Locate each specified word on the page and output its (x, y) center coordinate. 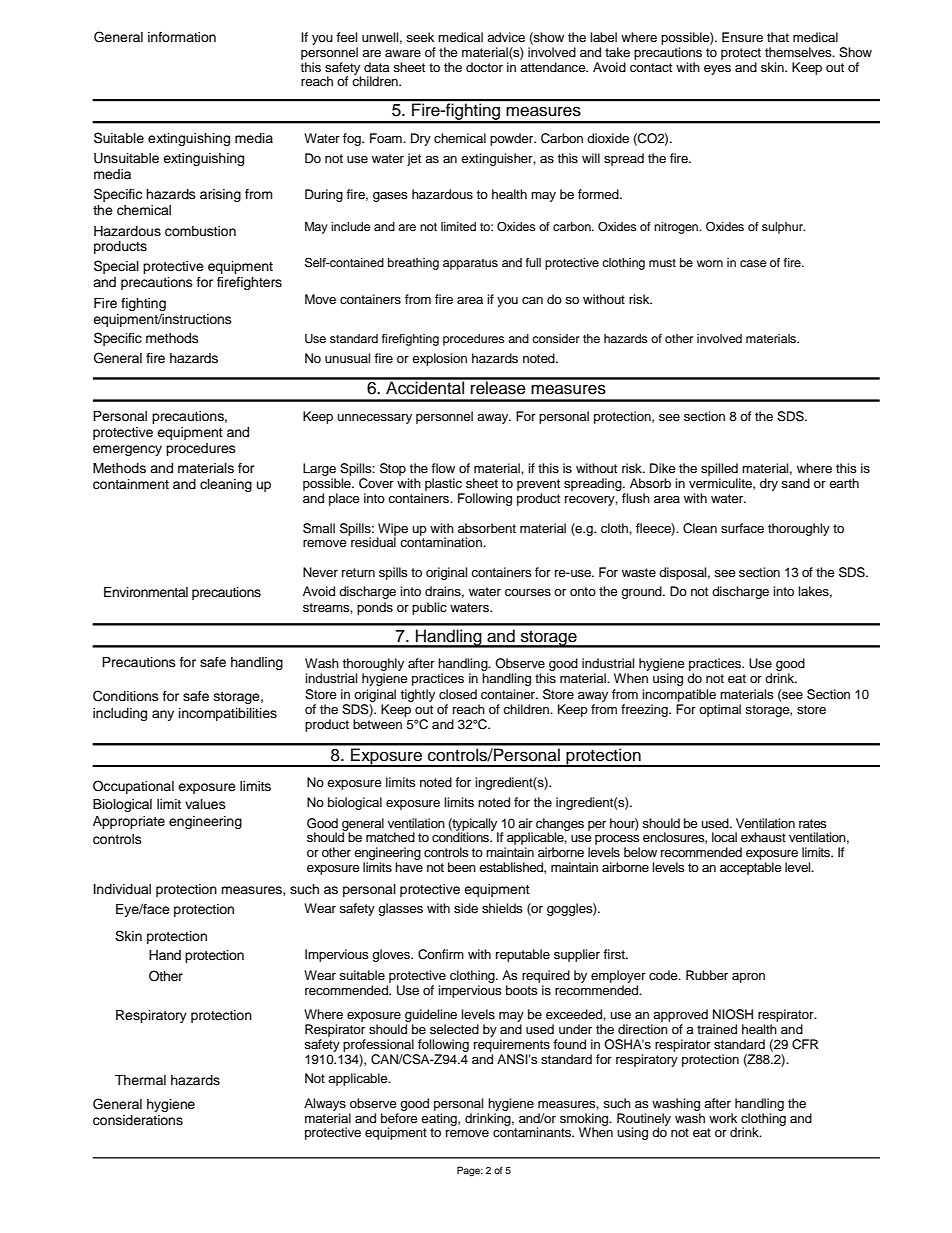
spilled (720, 471)
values (205, 804)
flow (443, 468)
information (182, 37)
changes (560, 825)
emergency (127, 450)
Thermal (140, 1080)
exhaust (763, 837)
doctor (484, 67)
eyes (717, 70)
